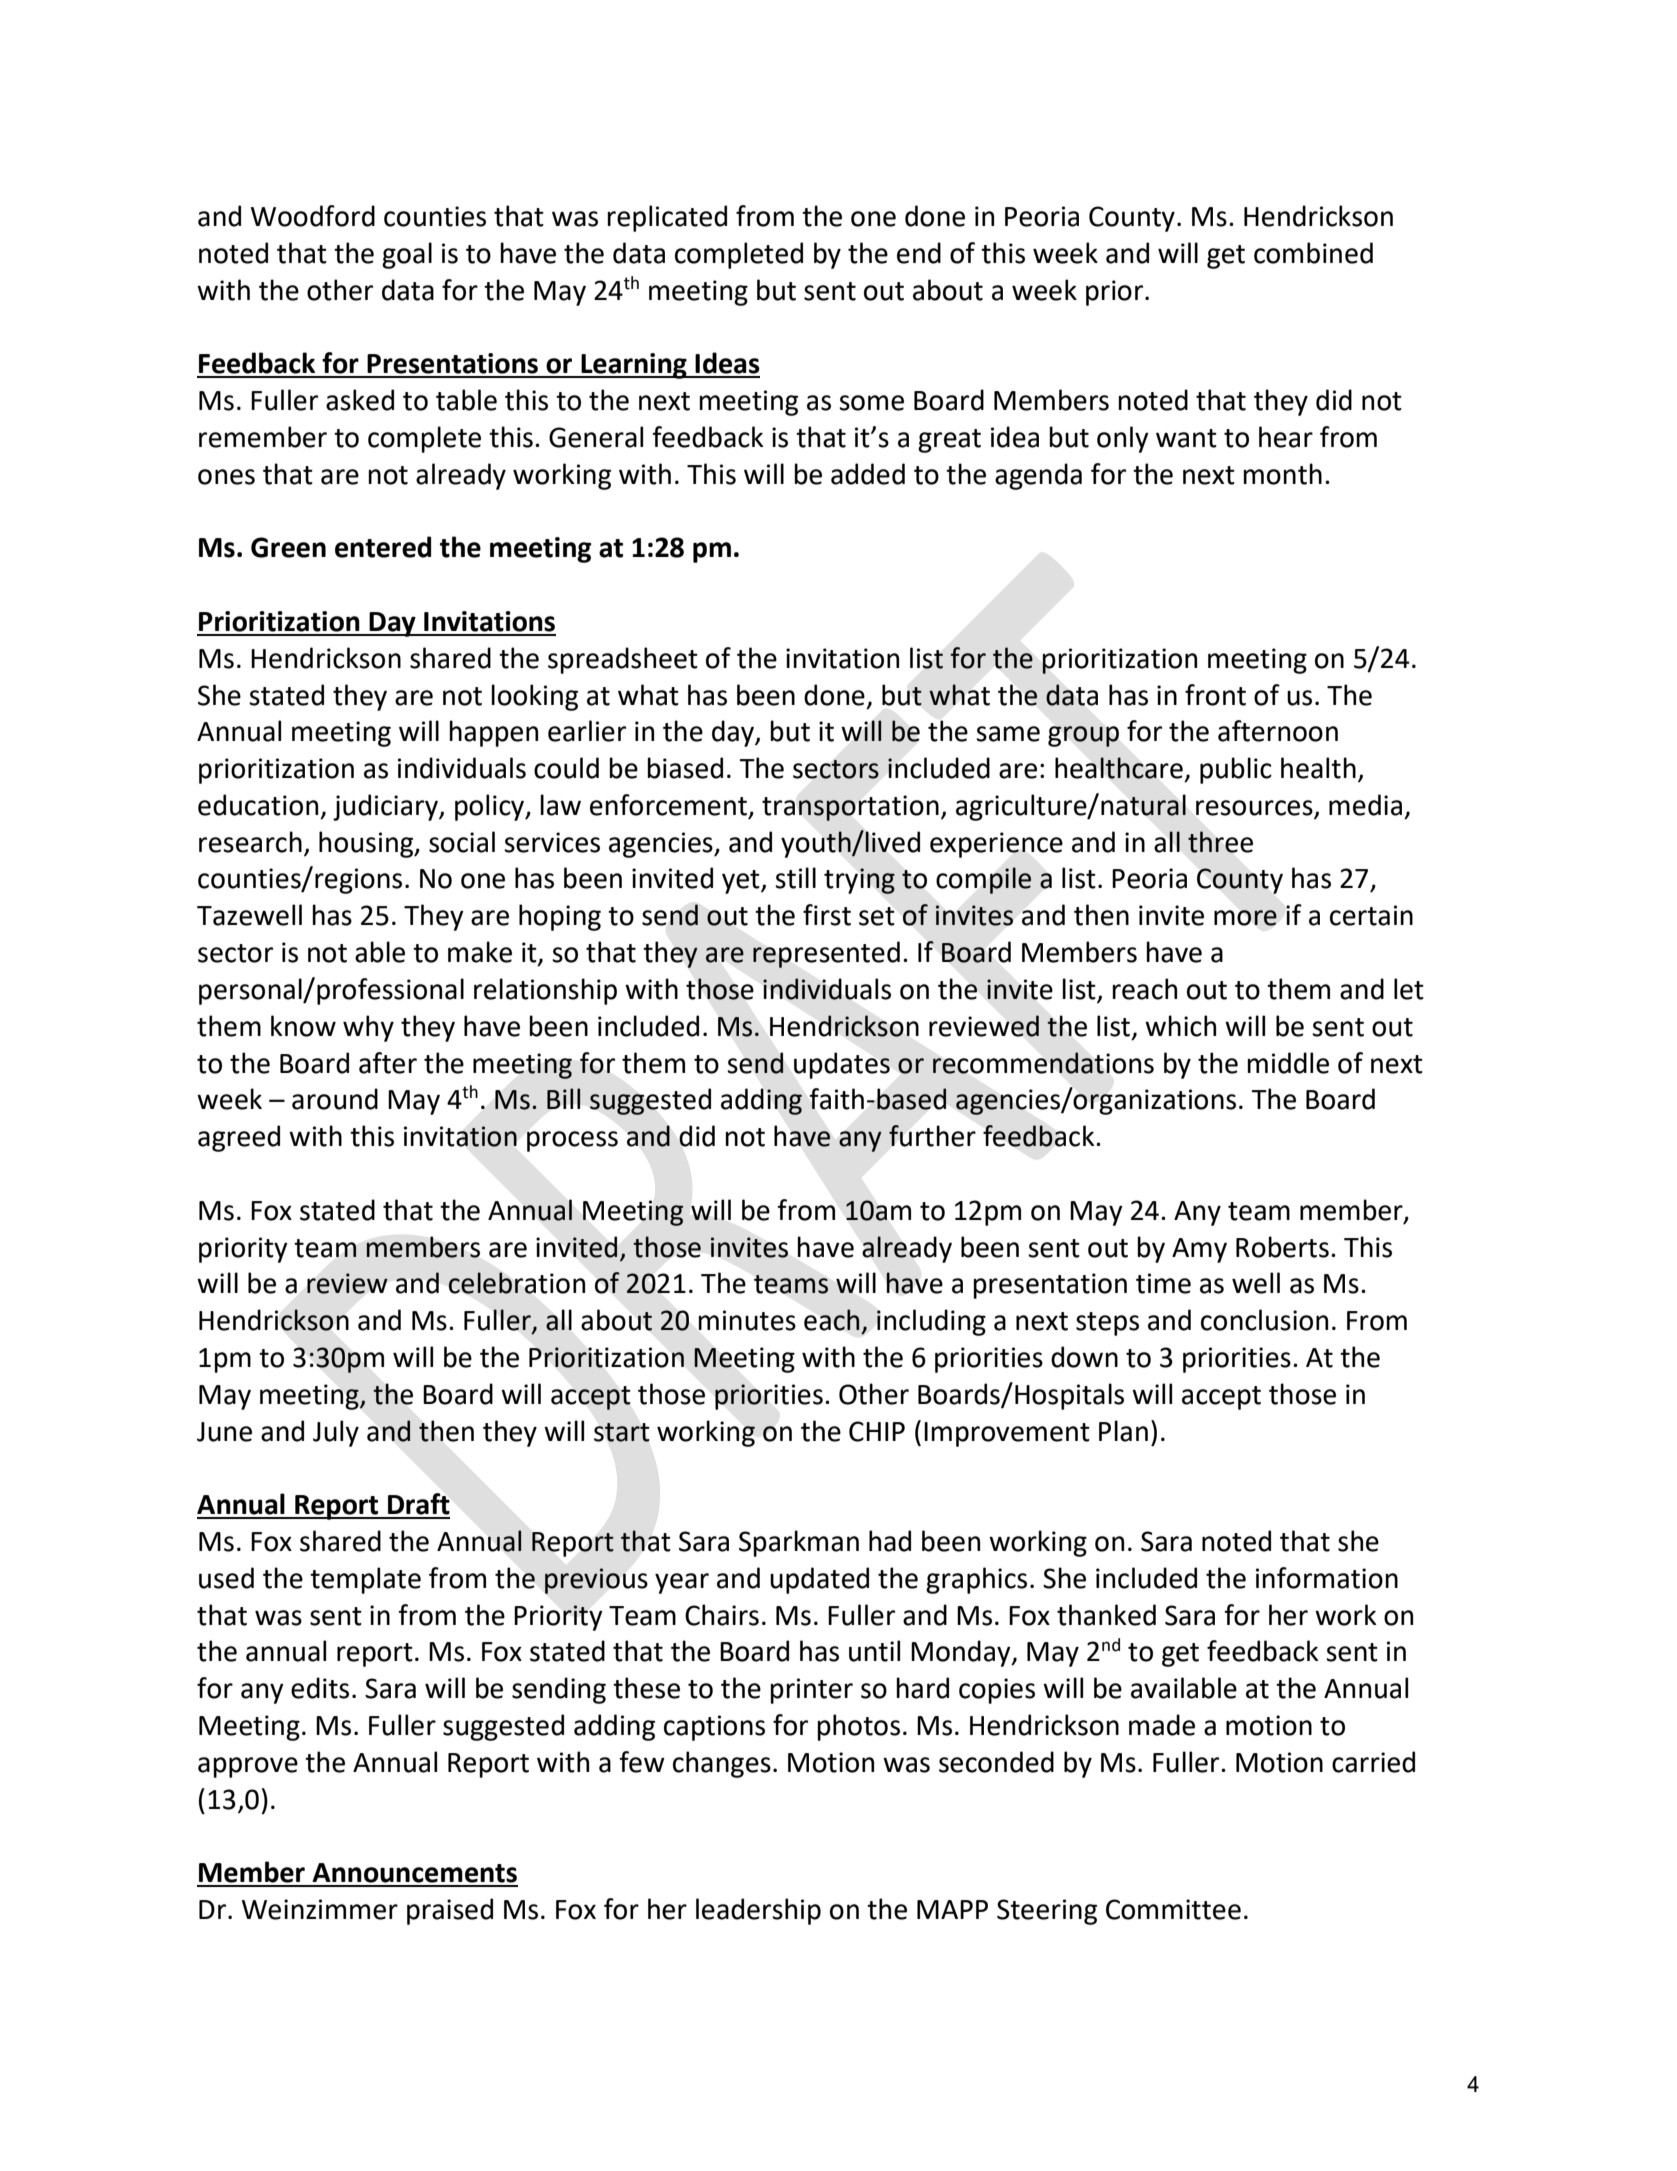  I want to click on combined, so click(1313, 253).
